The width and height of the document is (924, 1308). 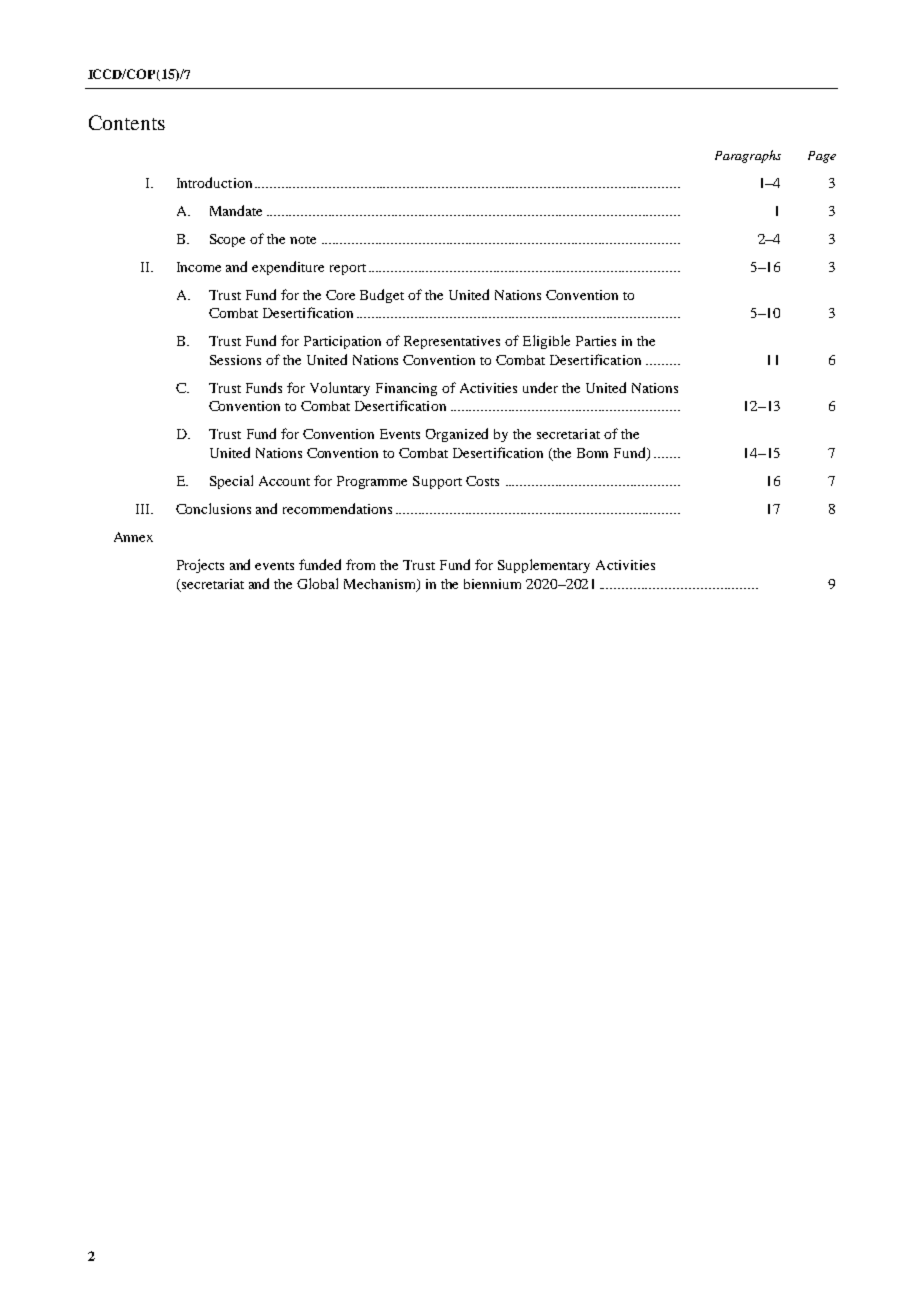 I want to click on Projects, so click(x=200, y=566).
